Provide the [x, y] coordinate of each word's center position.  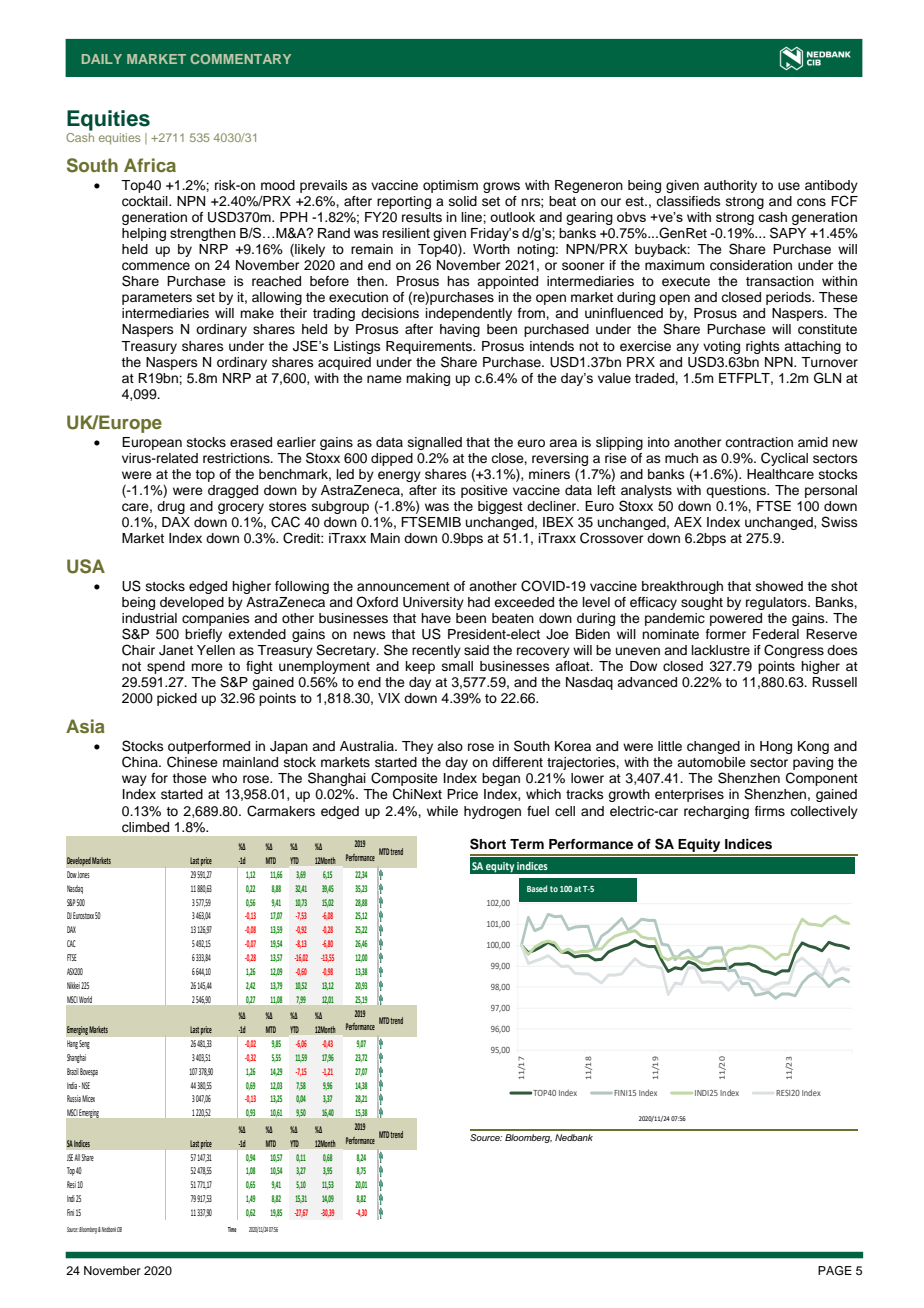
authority [730, 186]
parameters [157, 299]
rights [763, 347]
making [428, 379]
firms [770, 811]
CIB [119, 1229]
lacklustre [721, 650]
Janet [176, 650]
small [457, 666]
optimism [450, 186]
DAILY [102, 59]
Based [537, 888]
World [85, 999]
